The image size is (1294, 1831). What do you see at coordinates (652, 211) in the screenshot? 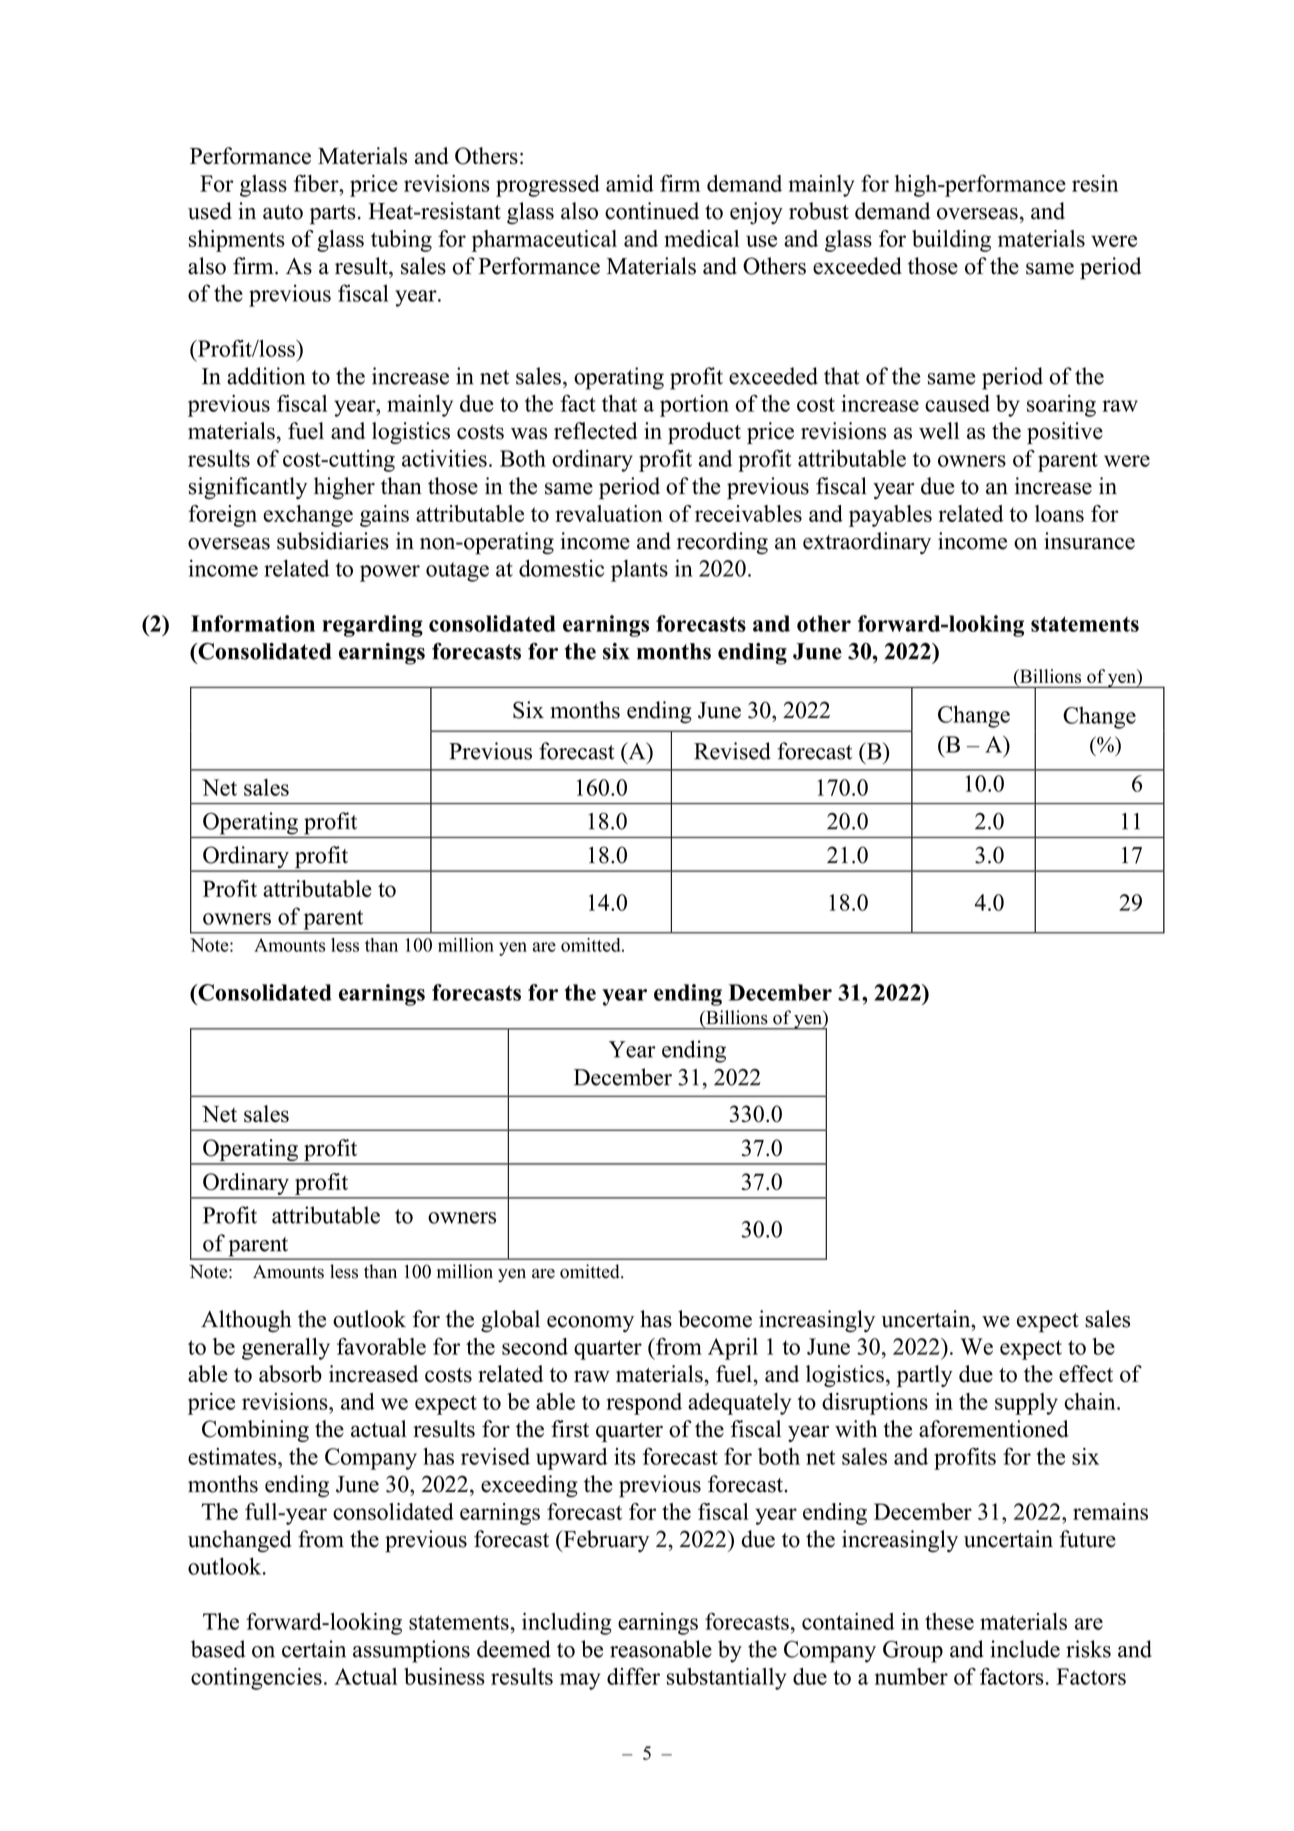
I see `continued` at bounding box center [652, 211].
